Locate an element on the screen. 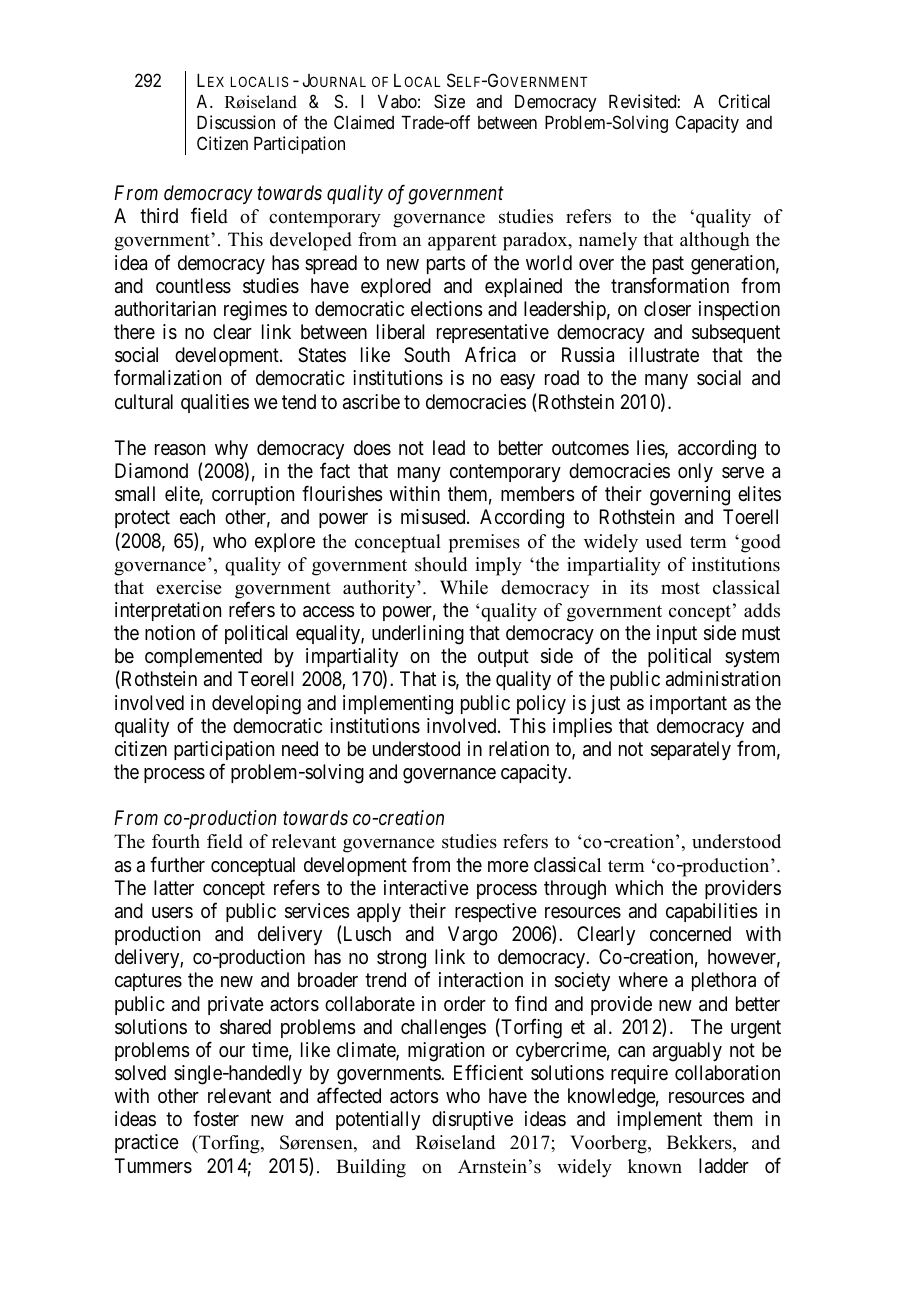 The height and width of the screenshot is (1307, 924). foster is located at coordinates (216, 1119).
